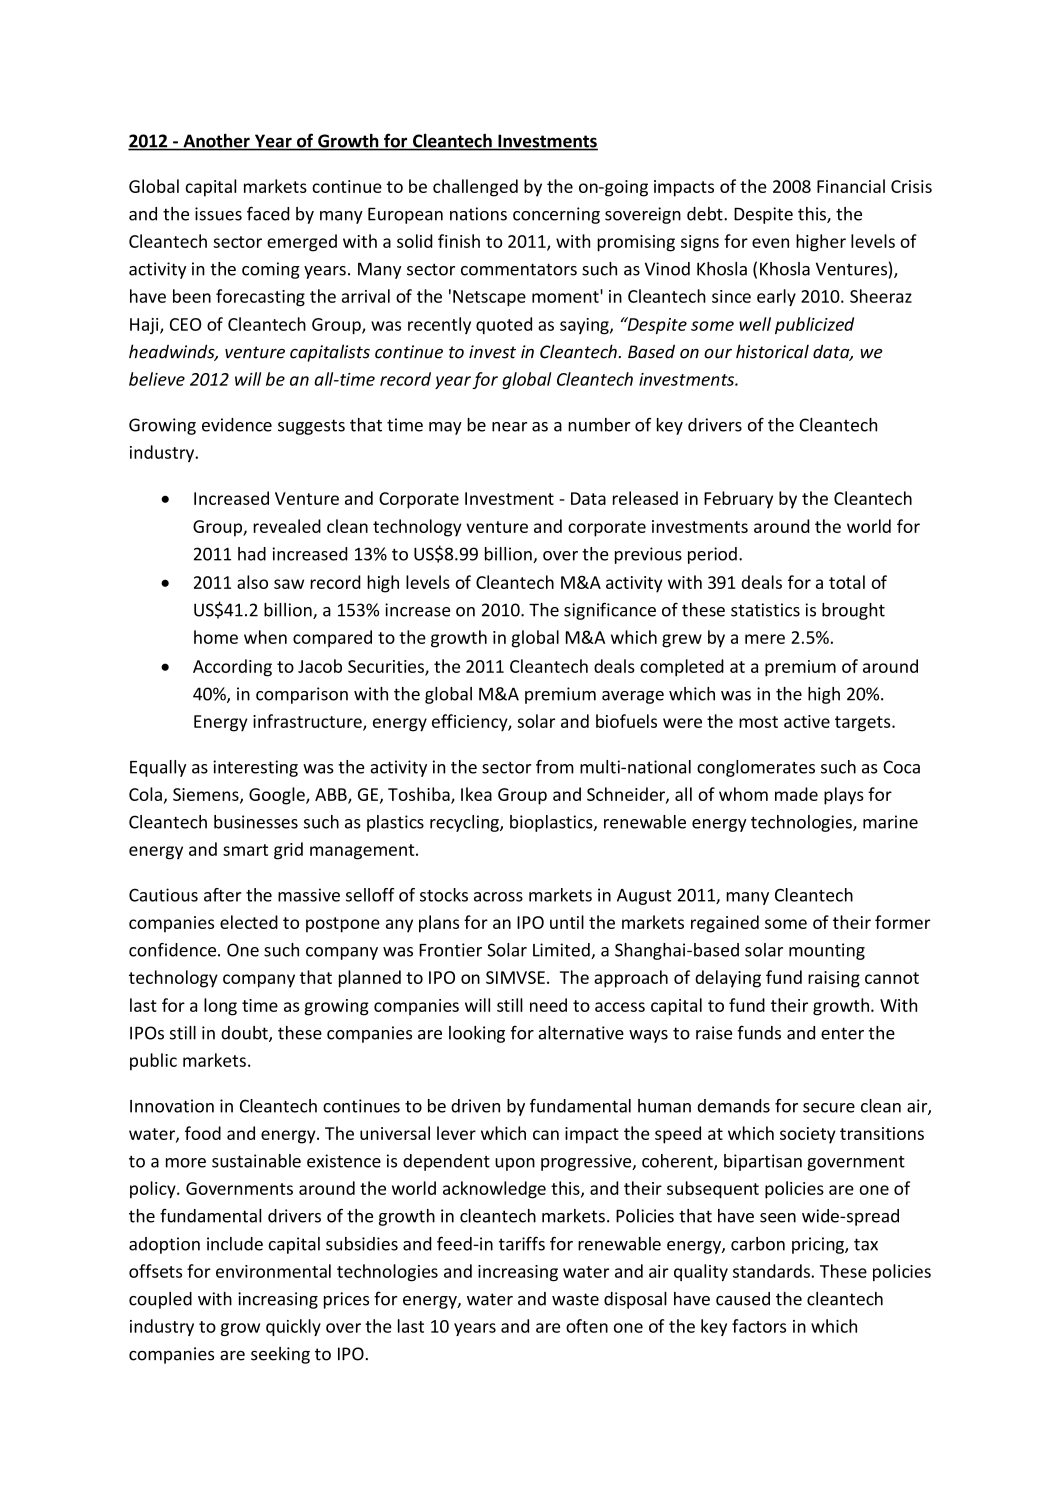 The width and height of the screenshot is (1062, 1503). What do you see at coordinates (249, 922) in the screenshot?
I see `elected` at bounding box center [249, 922].
